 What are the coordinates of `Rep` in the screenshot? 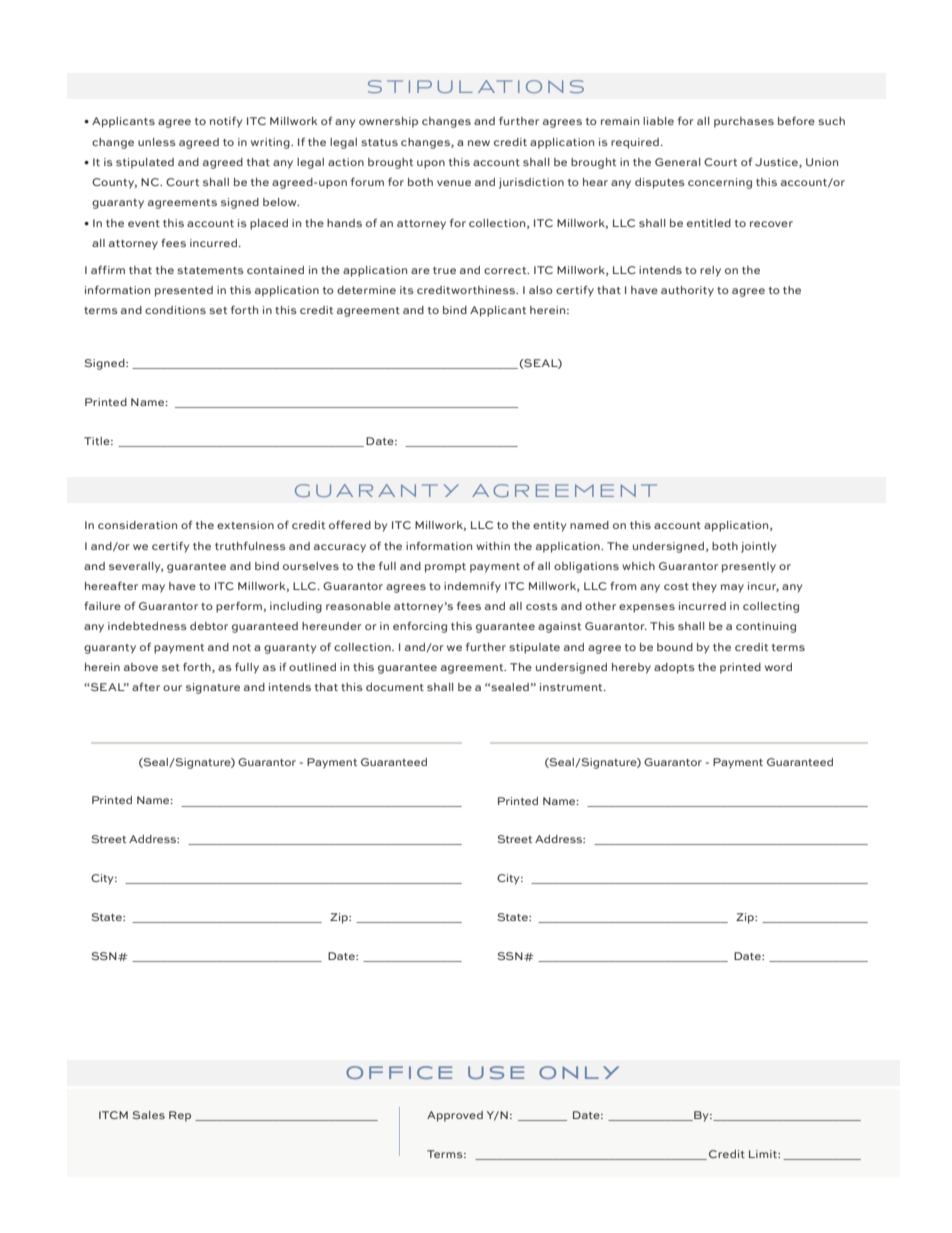 It's located at (180, 1116).
